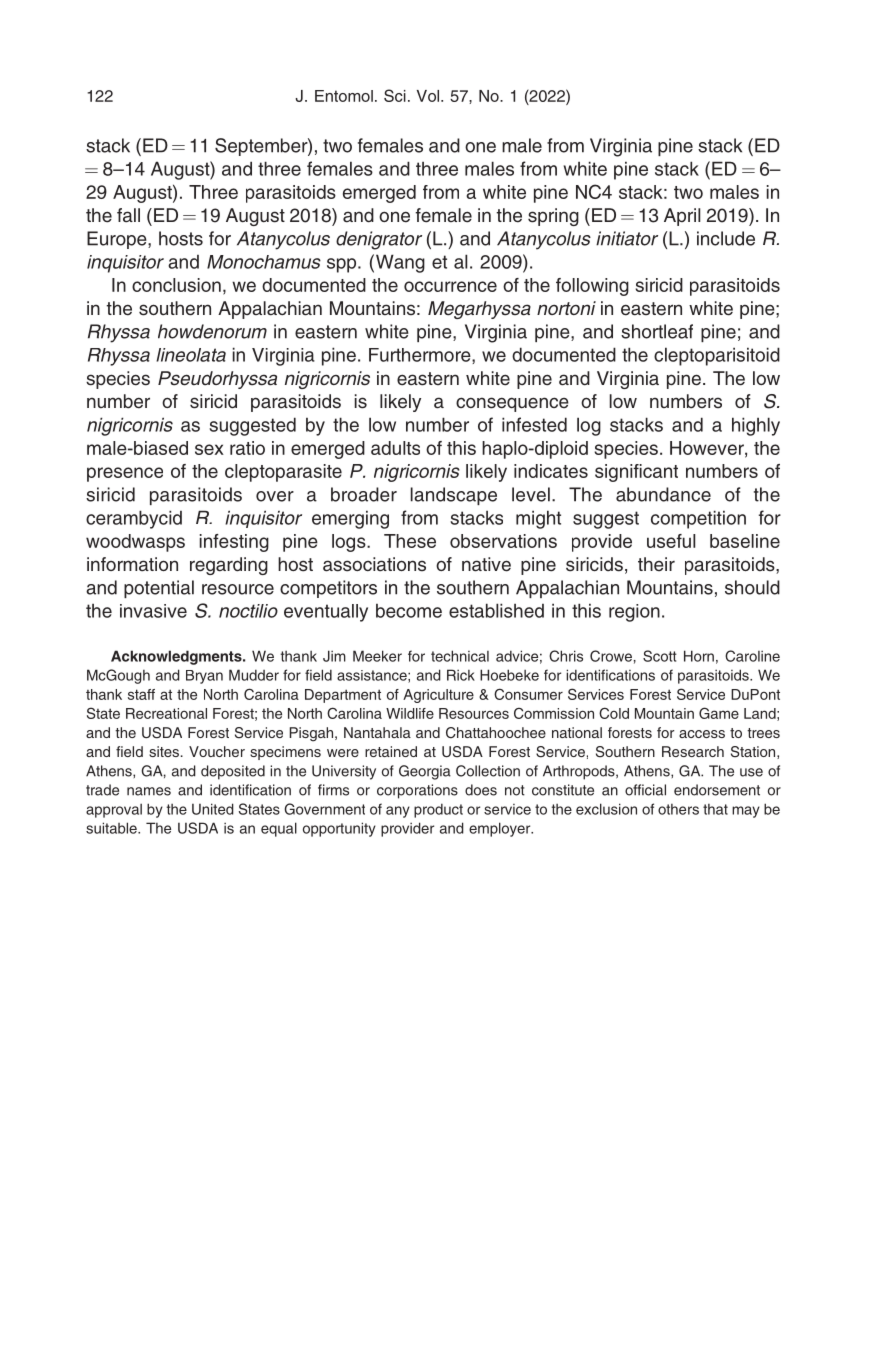  What do you see at coordinates (176, 285) in the screenshot?
I see `conclusion` at bounding box center [176, 285].
